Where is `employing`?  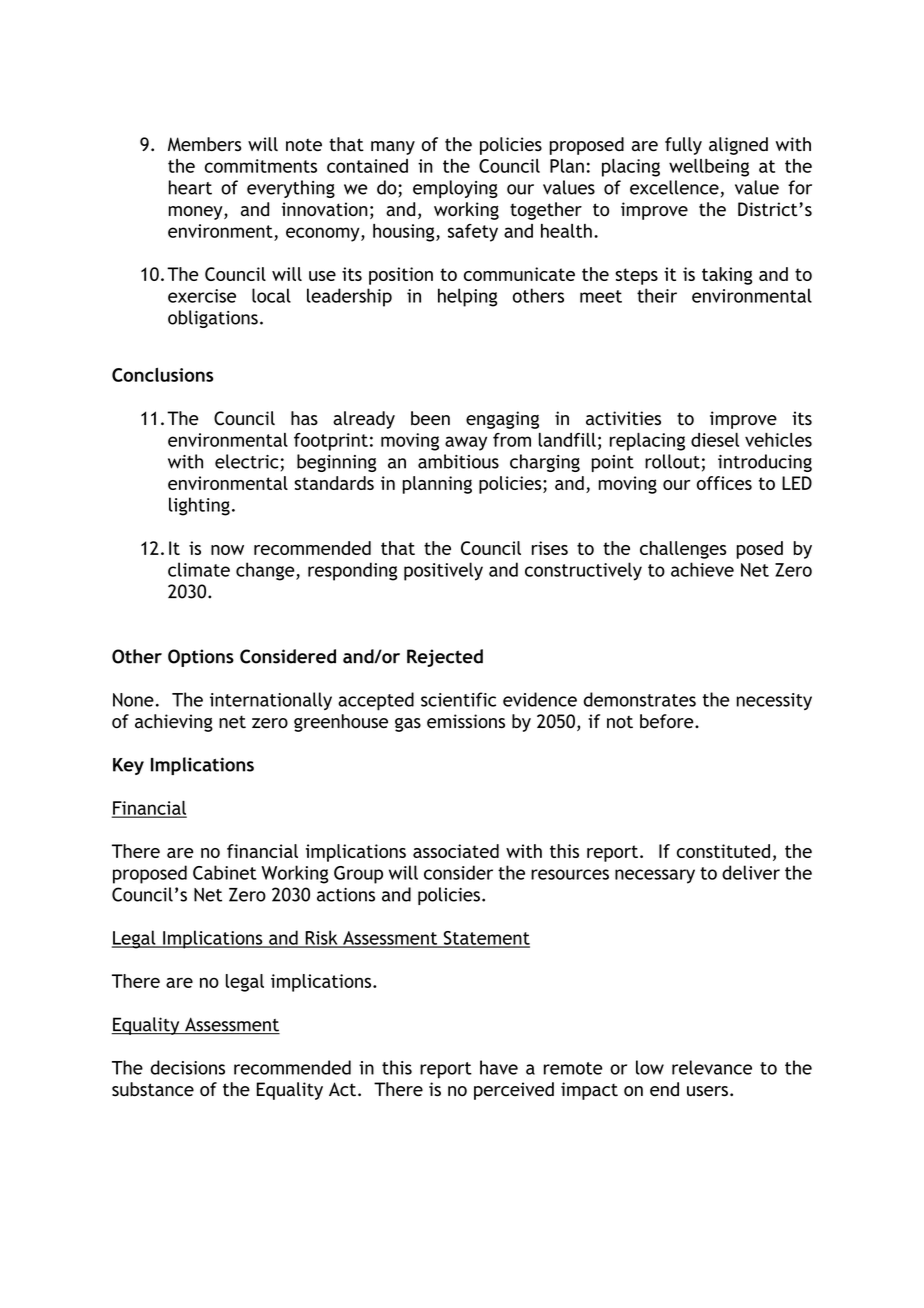
employing is located at coordinates (455, 189).
